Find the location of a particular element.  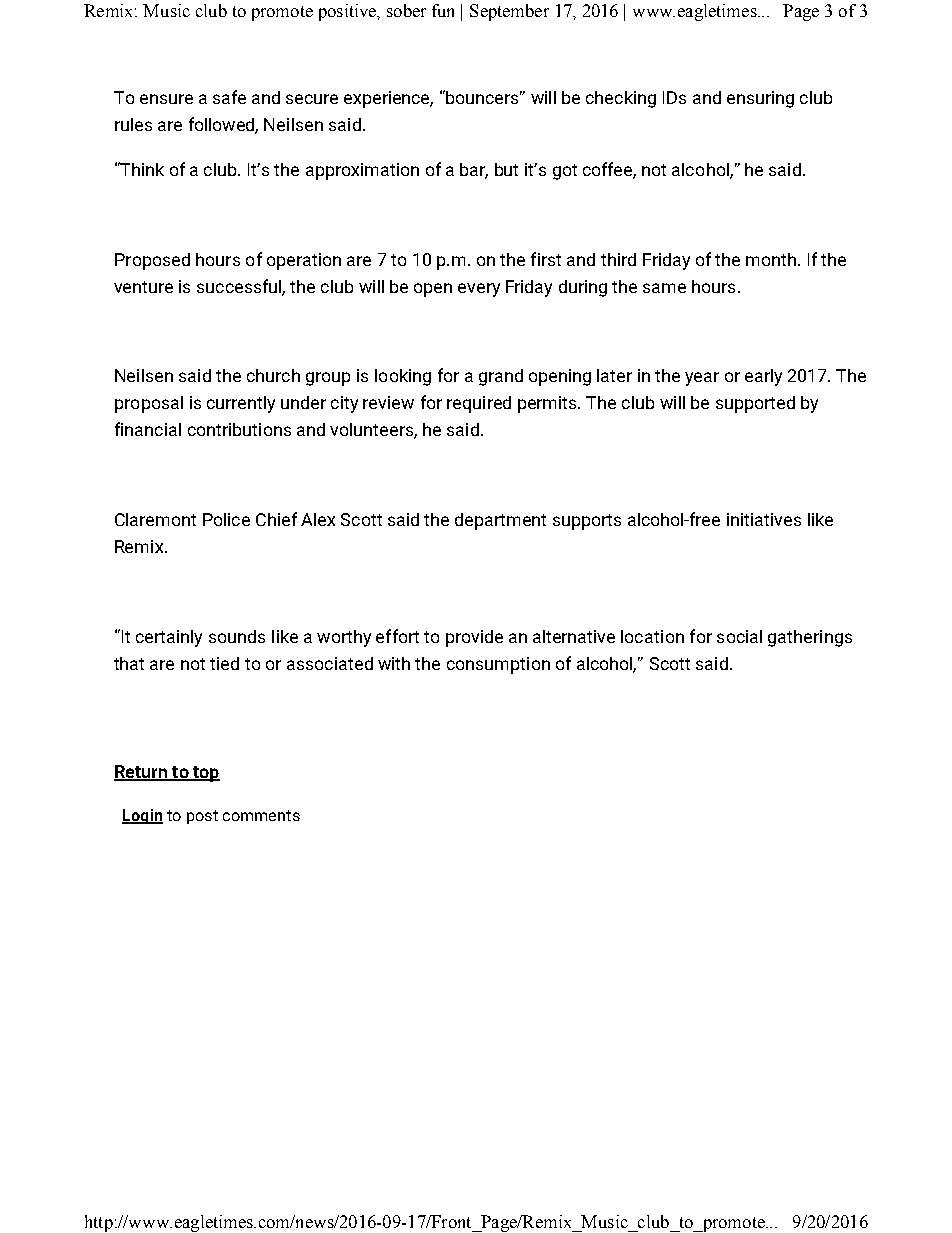

Proposed is located at coordinates (152, 261).
